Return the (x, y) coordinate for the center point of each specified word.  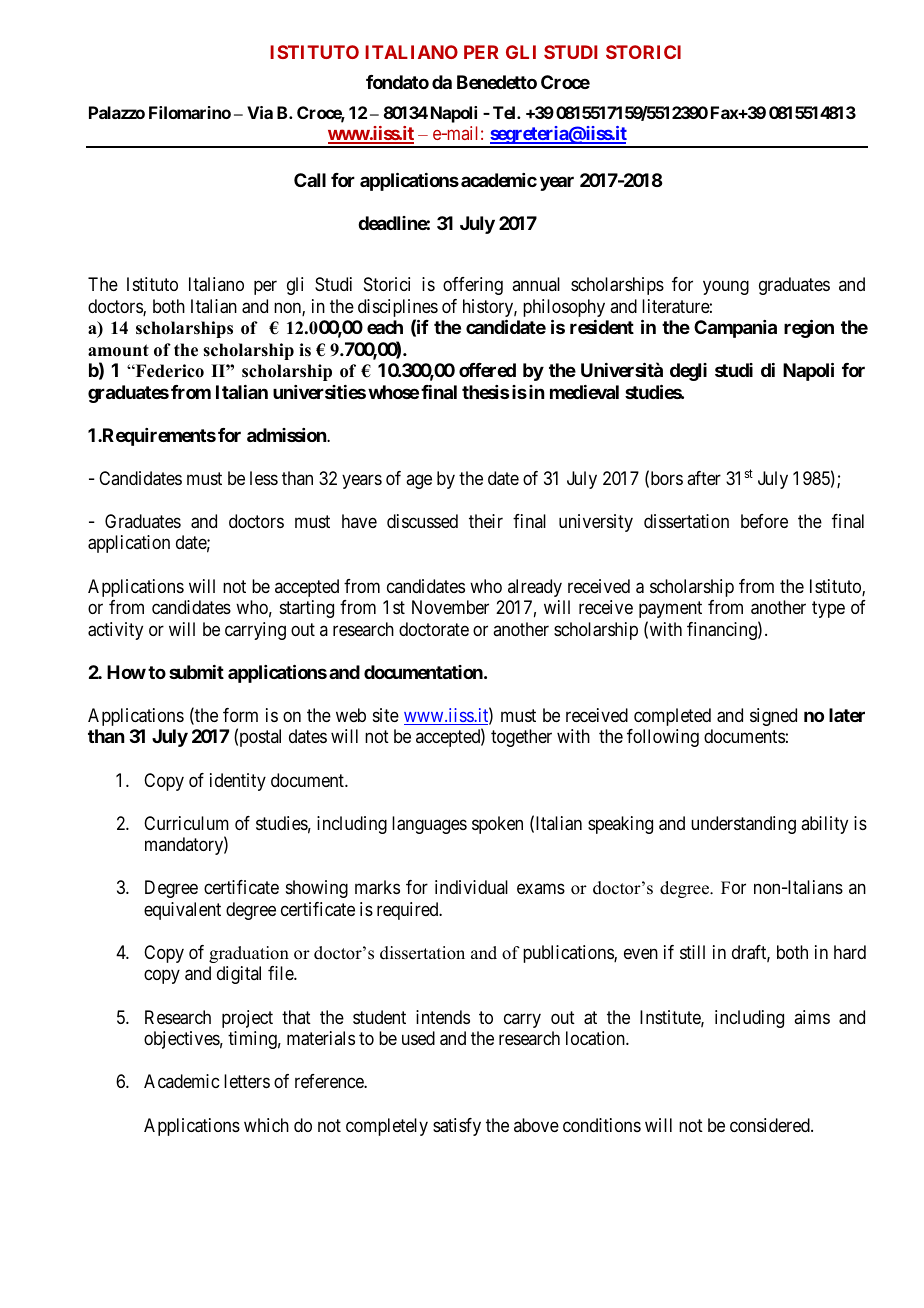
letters (247, 1081)
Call (310, 180)
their (486, 521)
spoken (497, 825)
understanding (743, 825)
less (264, 478)
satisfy (457, 1127)
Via (260, 112)
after (704, 478)
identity (238, 782)
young (726, 288)
